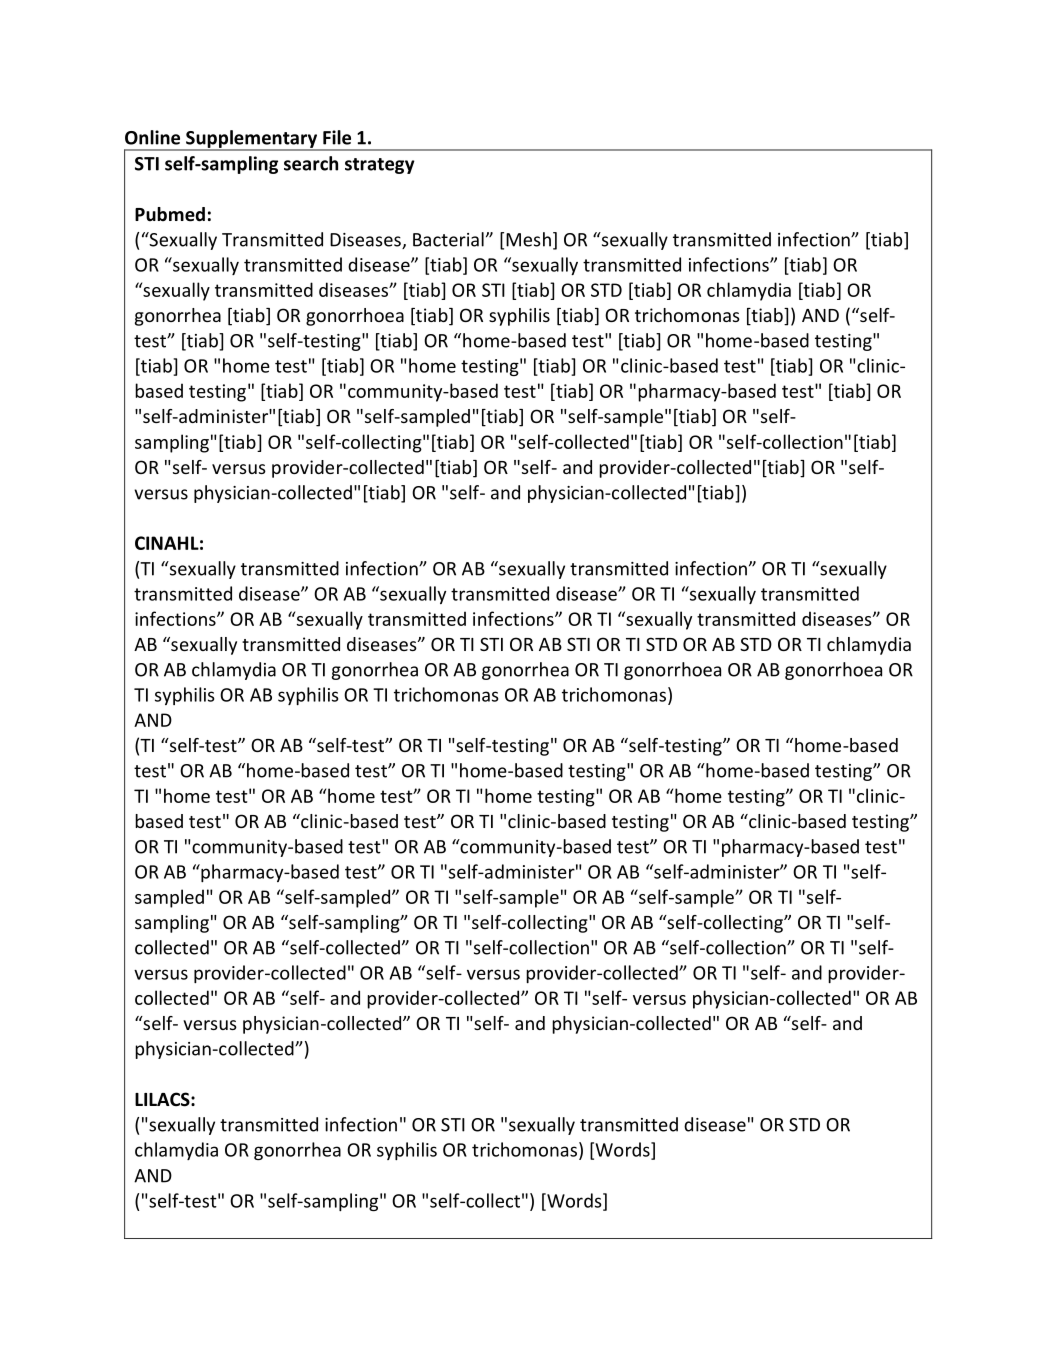 The image size is (1056, 1367). I want to click on strategy, so click(380, 166).
